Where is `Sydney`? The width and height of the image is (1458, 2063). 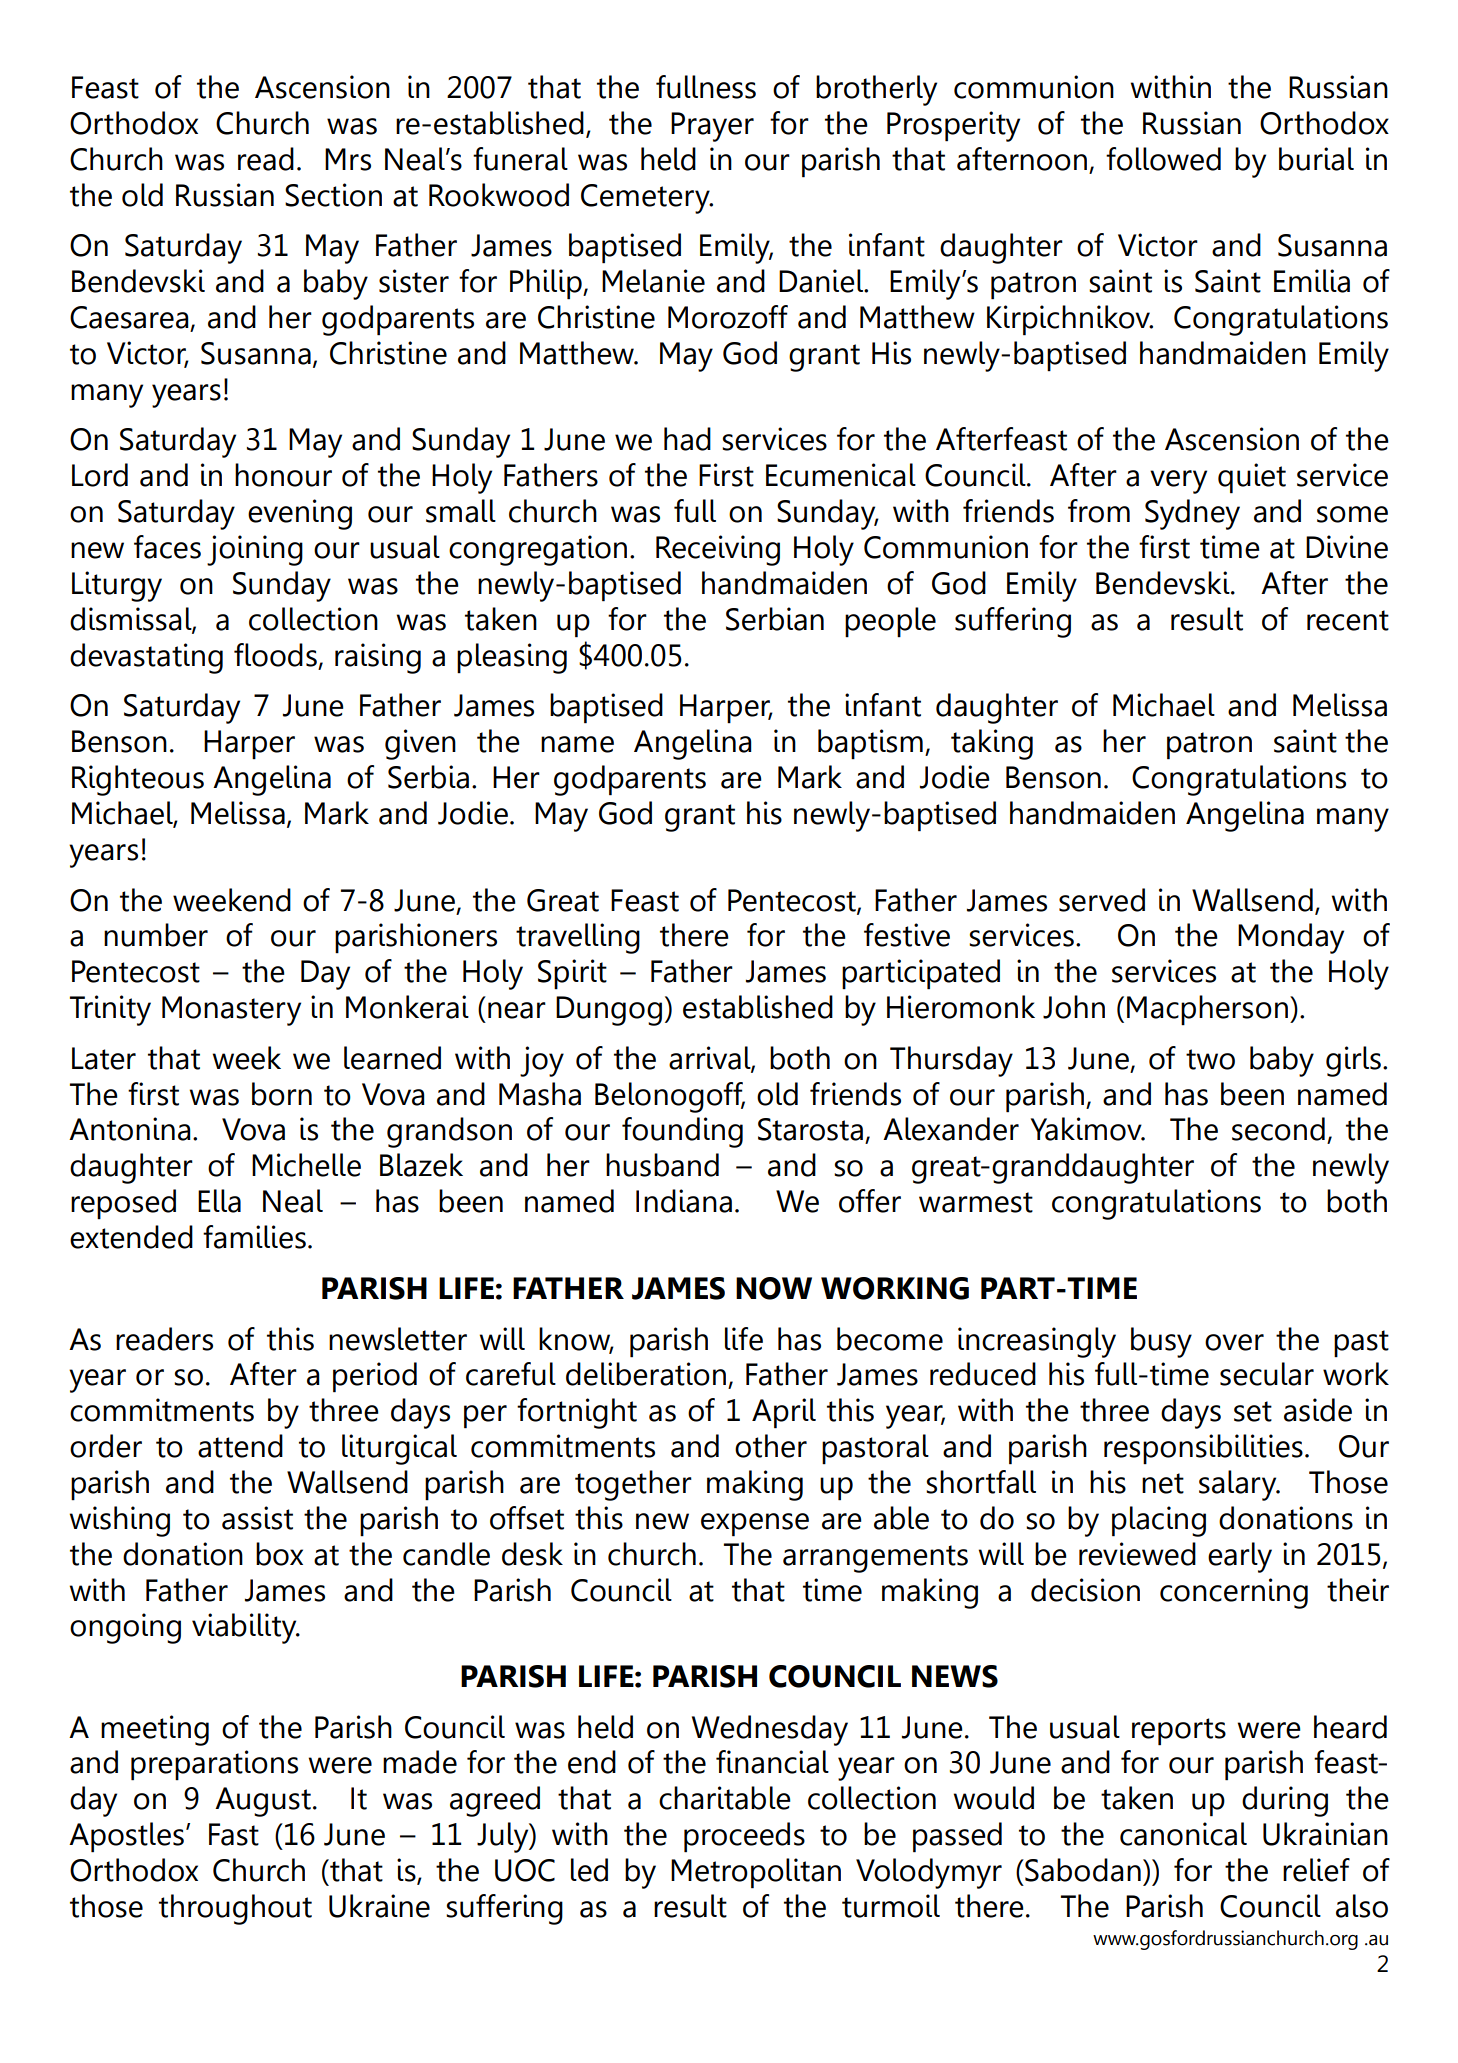
Sydney is located at coordinates (1192, 514).
